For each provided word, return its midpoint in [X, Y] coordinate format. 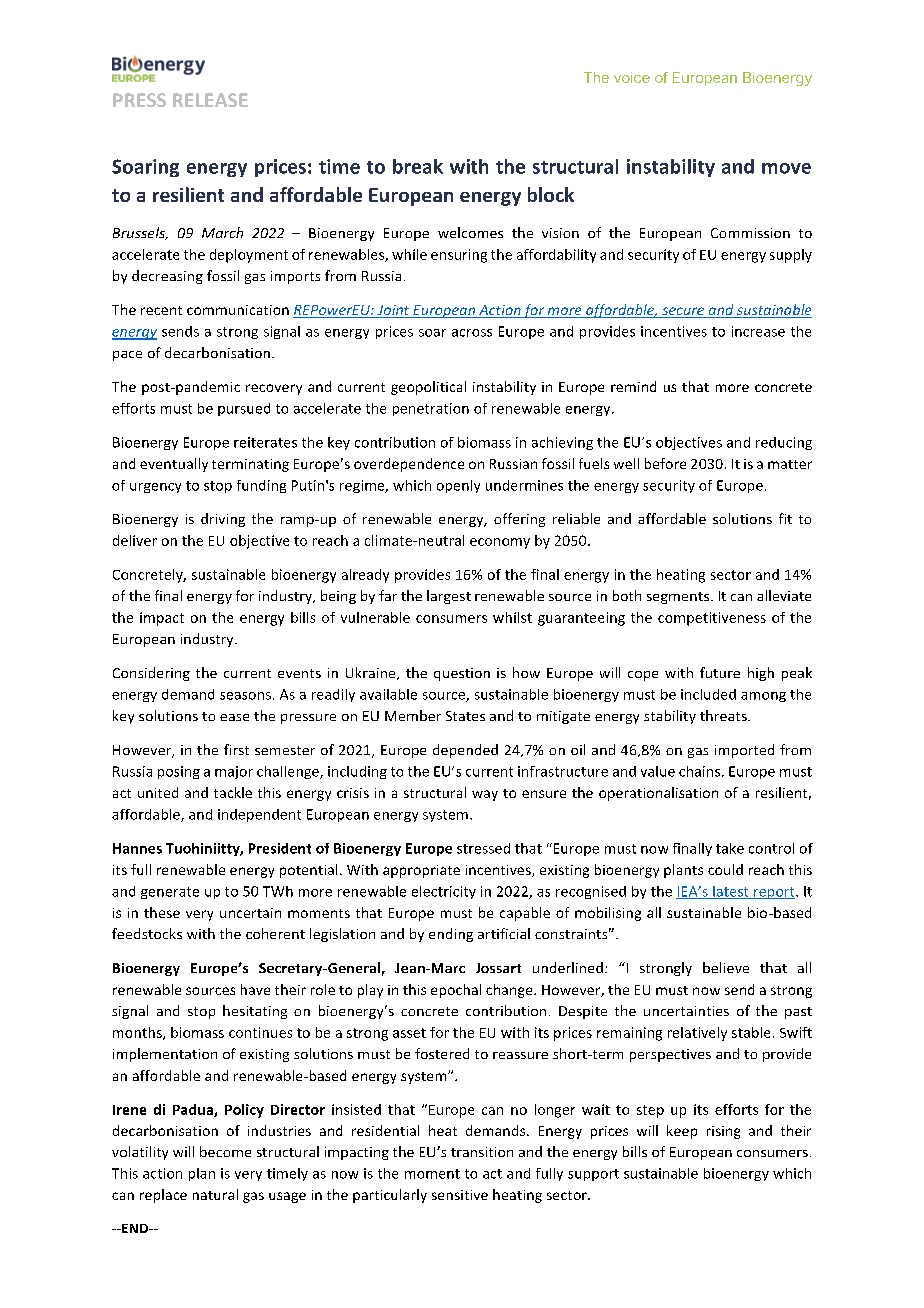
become [225, 1151]
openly [458, 486]
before [665, 463]
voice [632, 77]
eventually [174, 465]
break [418, 166]
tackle [233, 792]
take [730, 848]
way [485, 795]
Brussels [140, 233]
